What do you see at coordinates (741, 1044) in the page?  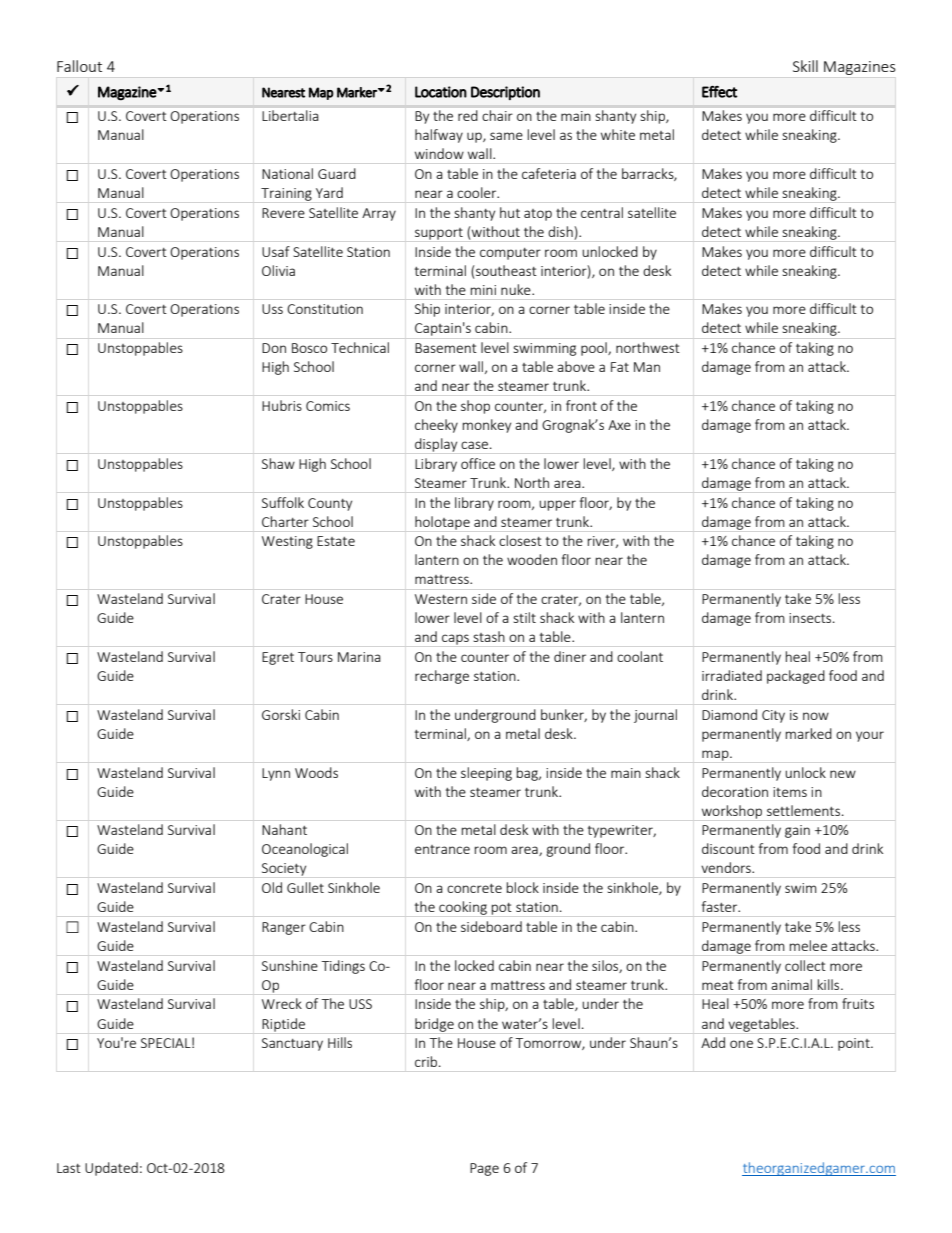 I see `one` at bounding box center [741, 1044].
